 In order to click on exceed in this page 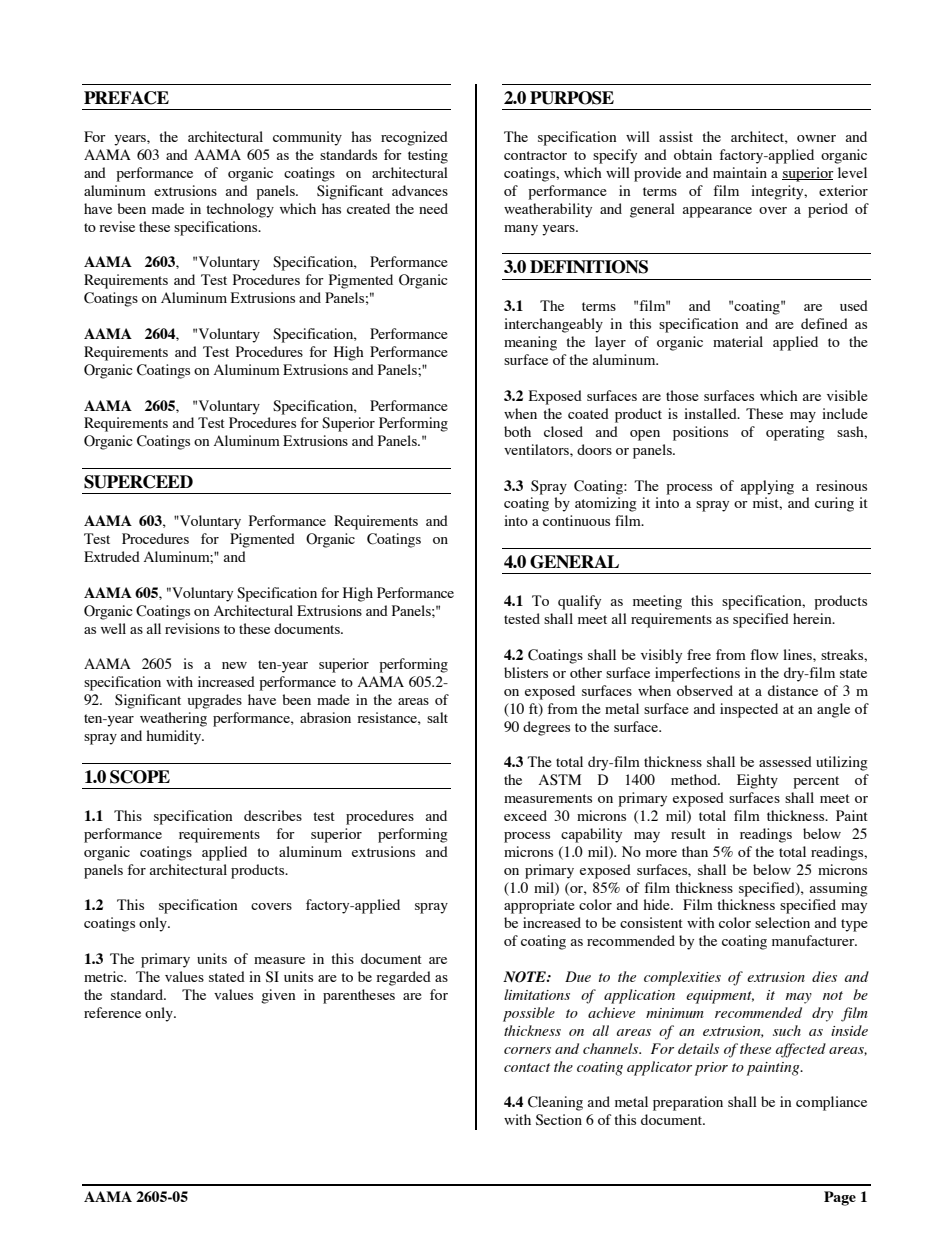, I will do `click(525, 815)`.
